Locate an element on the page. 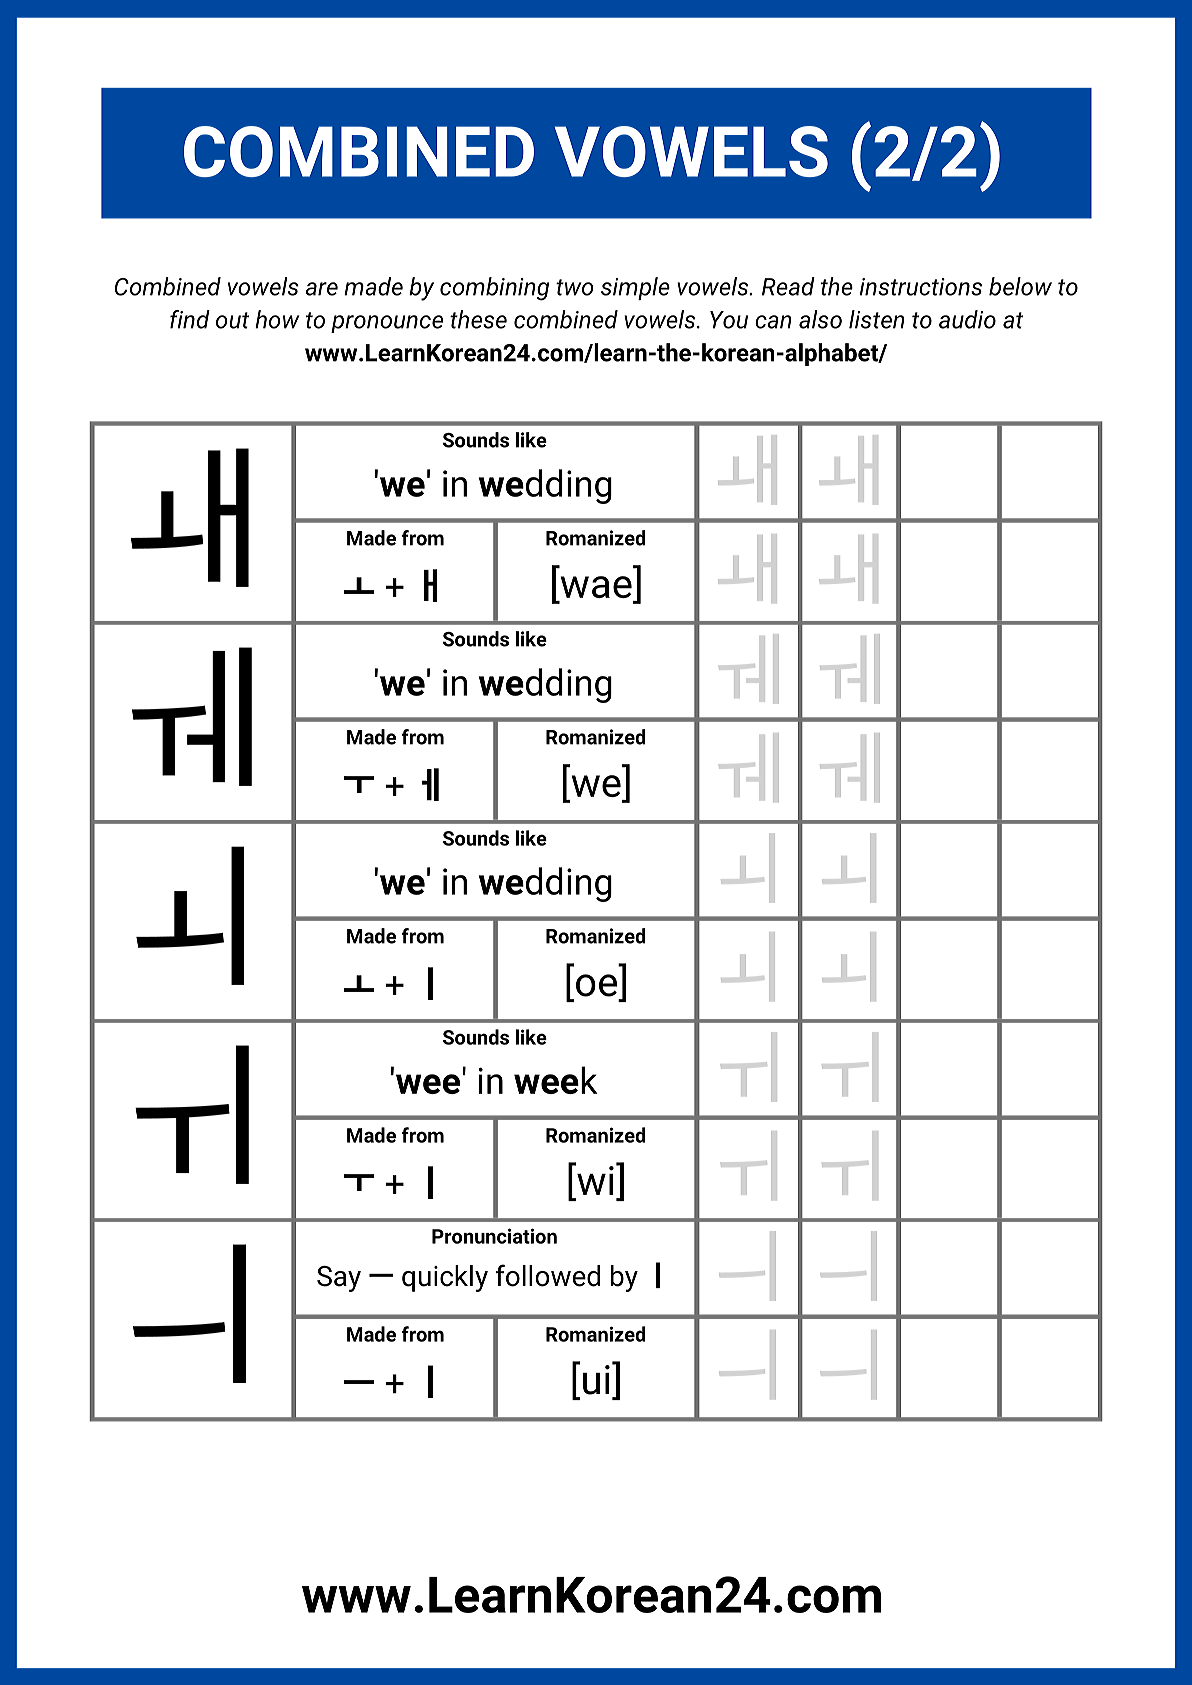  these is located at coordinates (478, 319).
